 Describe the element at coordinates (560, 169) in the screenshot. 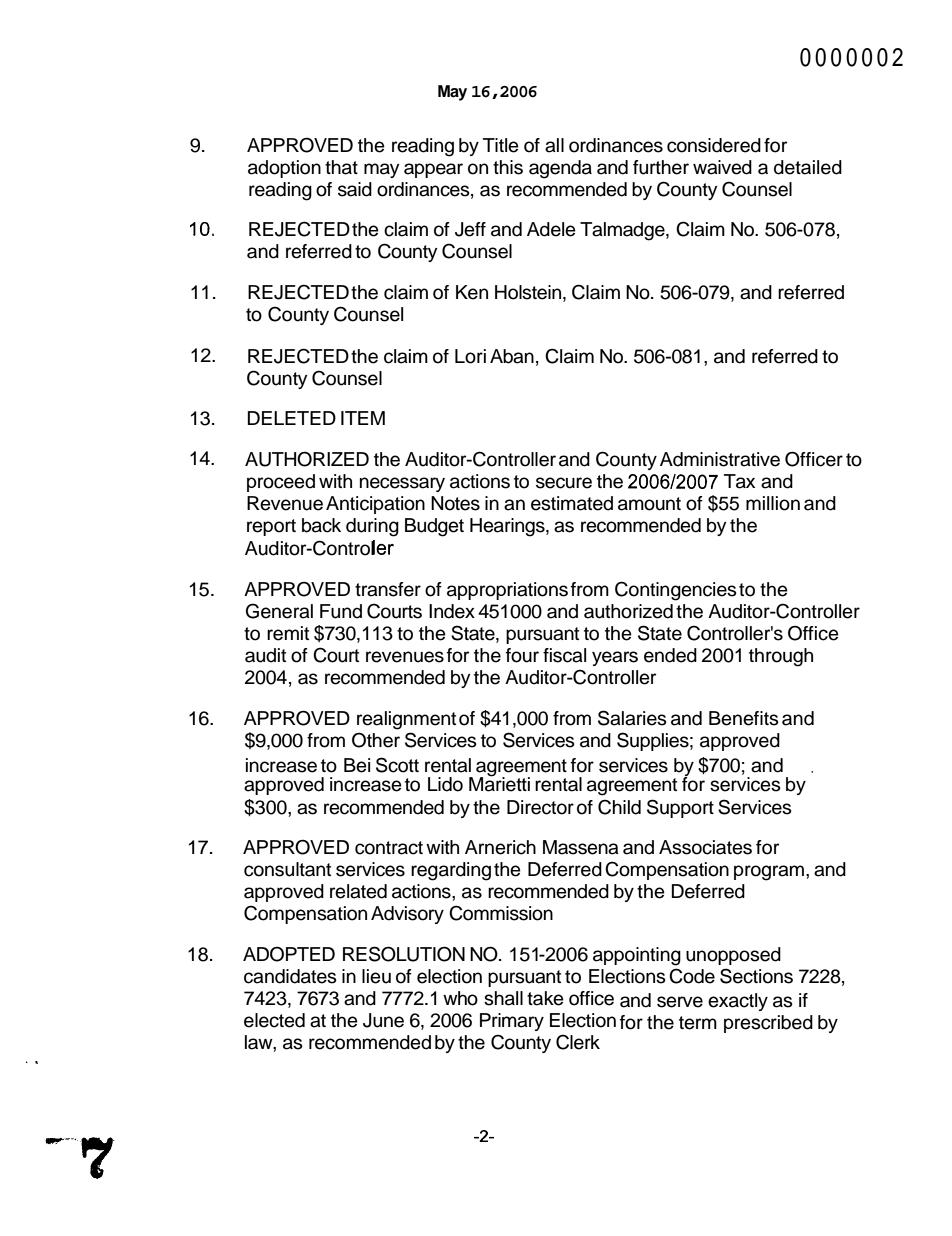

I see `agenda` at that location.
